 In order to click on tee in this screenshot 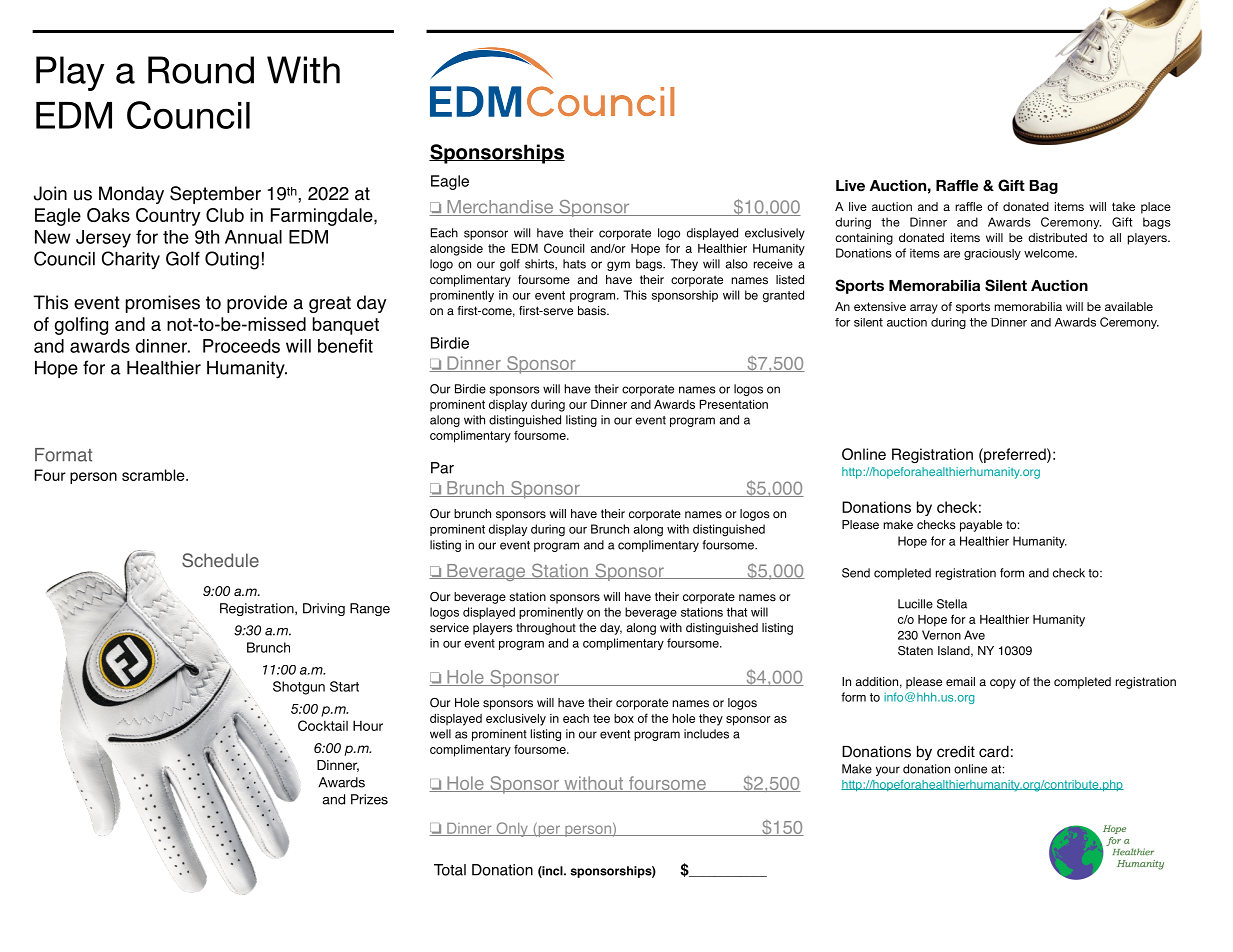, I will do `click(601, 718)`.
